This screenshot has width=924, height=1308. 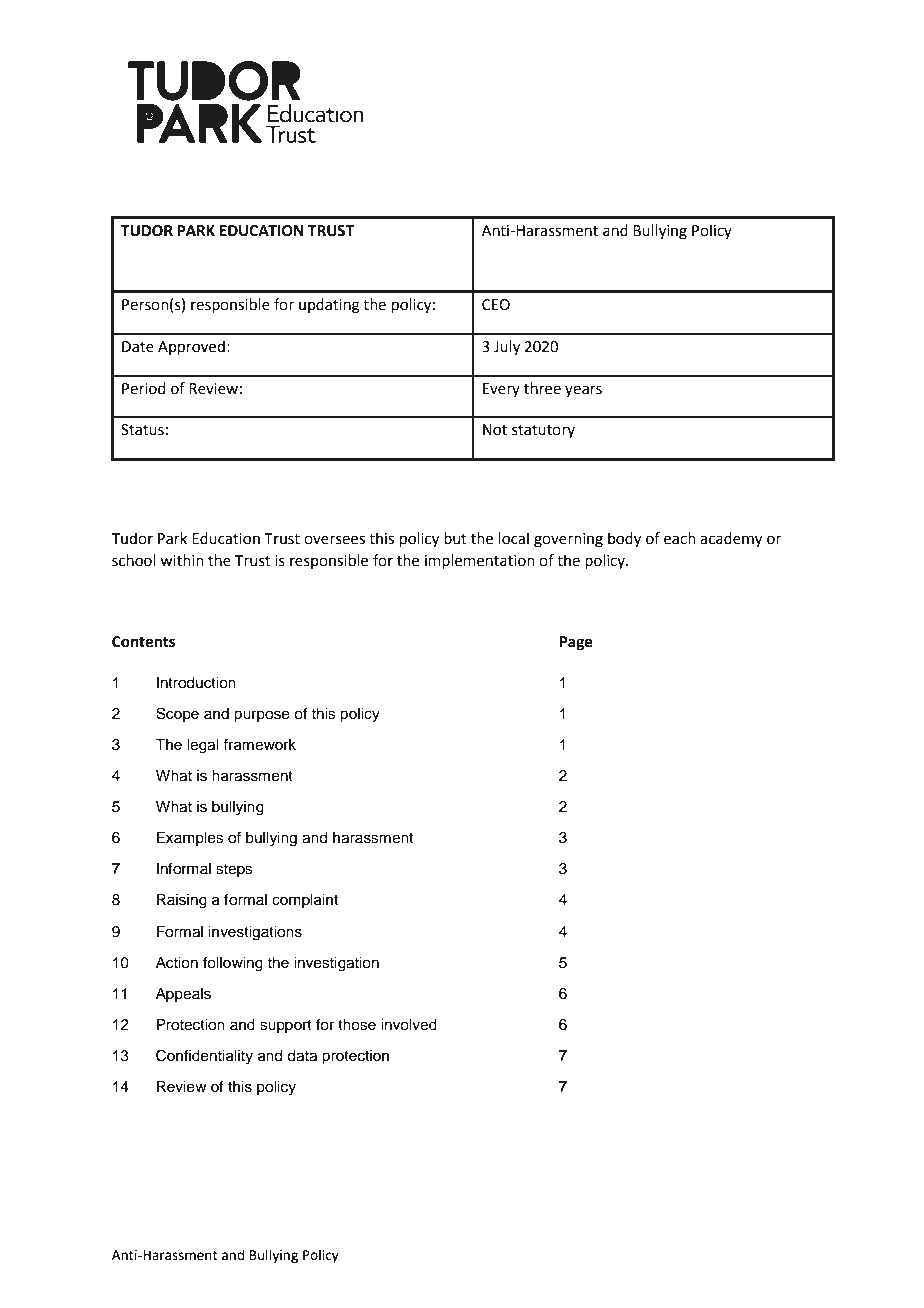 What do you see at coordinates (680, 538) in the screenshot?
I see `each` at bounding box center [680, 538].
